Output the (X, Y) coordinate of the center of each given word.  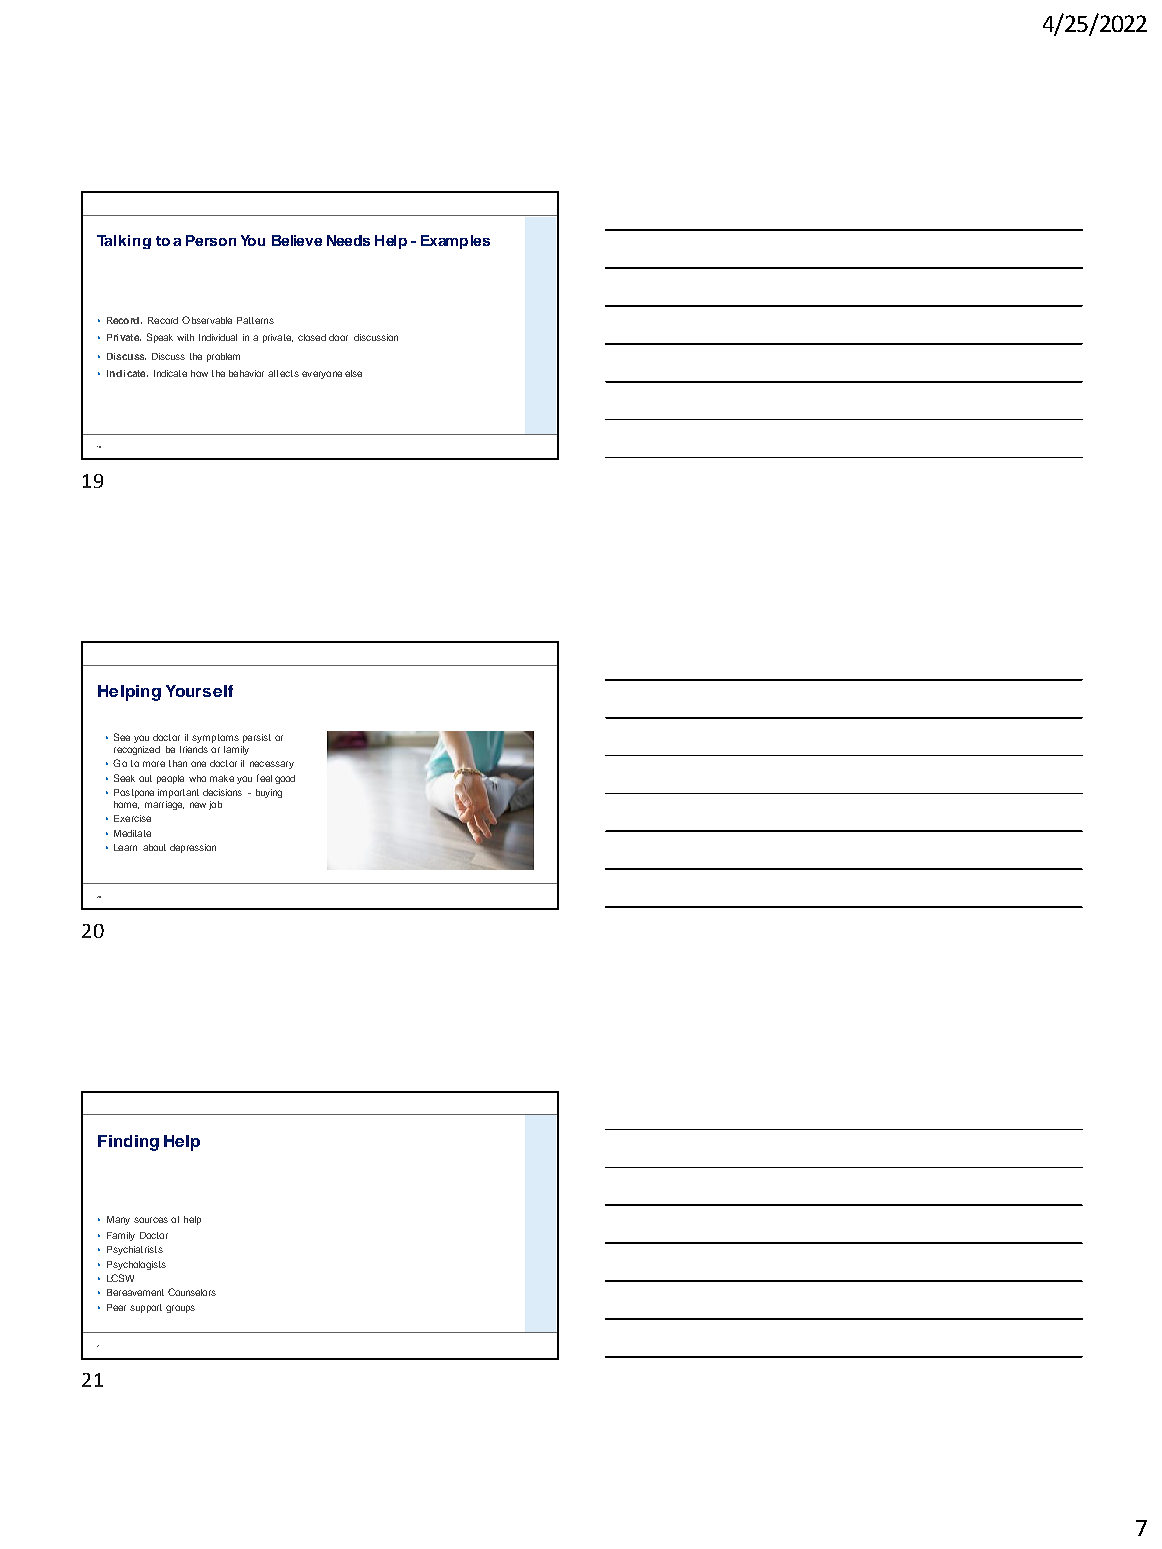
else (353, 373)
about (154, 847)
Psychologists (136, 1265)
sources (151, 1220)
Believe (297, 240)
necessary (272, 765)
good (285, 779)
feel (264, 778)
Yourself (199, 691)
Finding (128, 1143)
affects (283, 373)
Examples (455, 242)
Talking (124, 242)
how (199, 373)
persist (257, 738)
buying (269, 793)
